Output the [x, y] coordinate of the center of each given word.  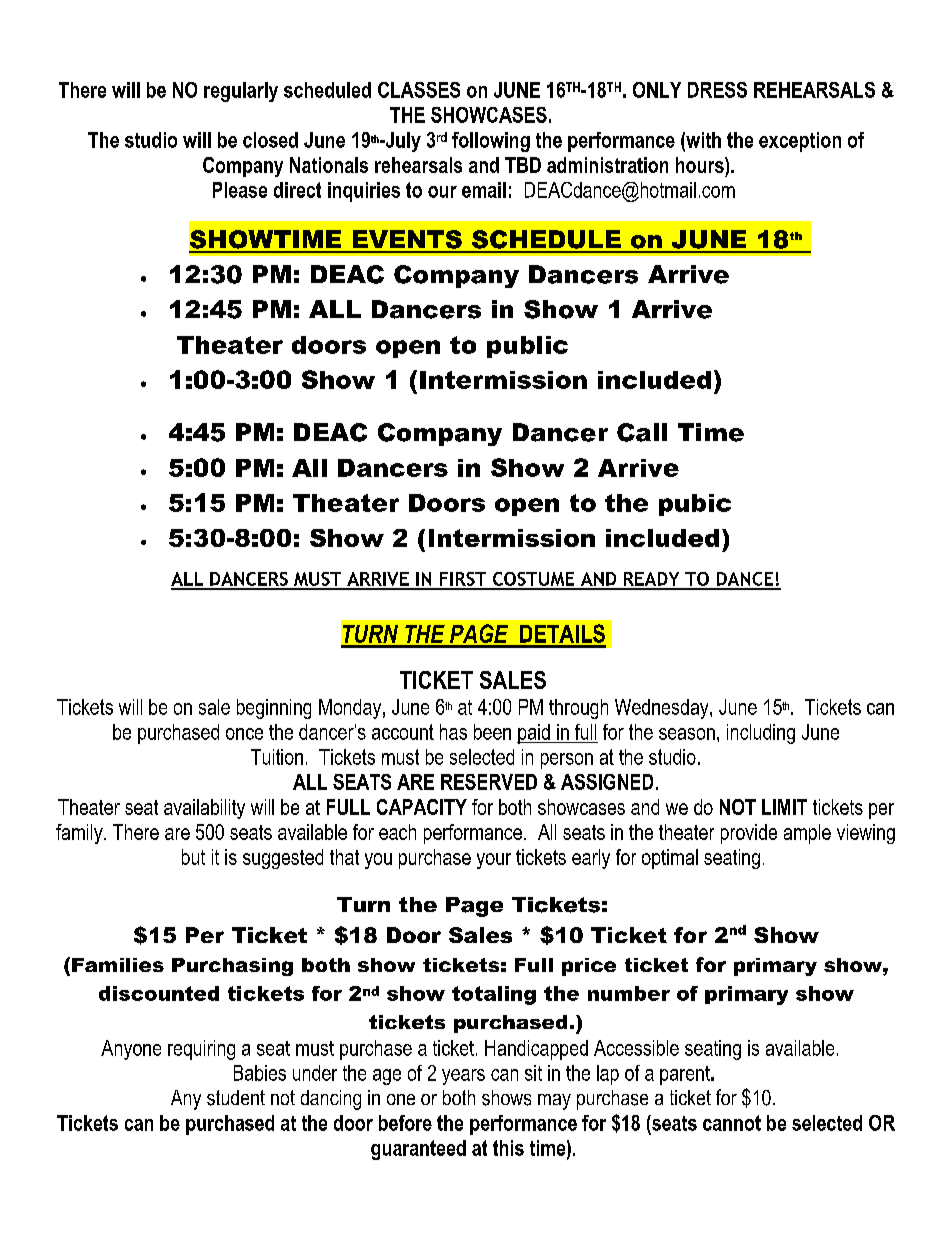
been [492, 732]
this [508, 1148]
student [236, 1098]
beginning [274, 709]
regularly [241, 92]
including [761, 734]
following [491, 142]
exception [800, 142]
